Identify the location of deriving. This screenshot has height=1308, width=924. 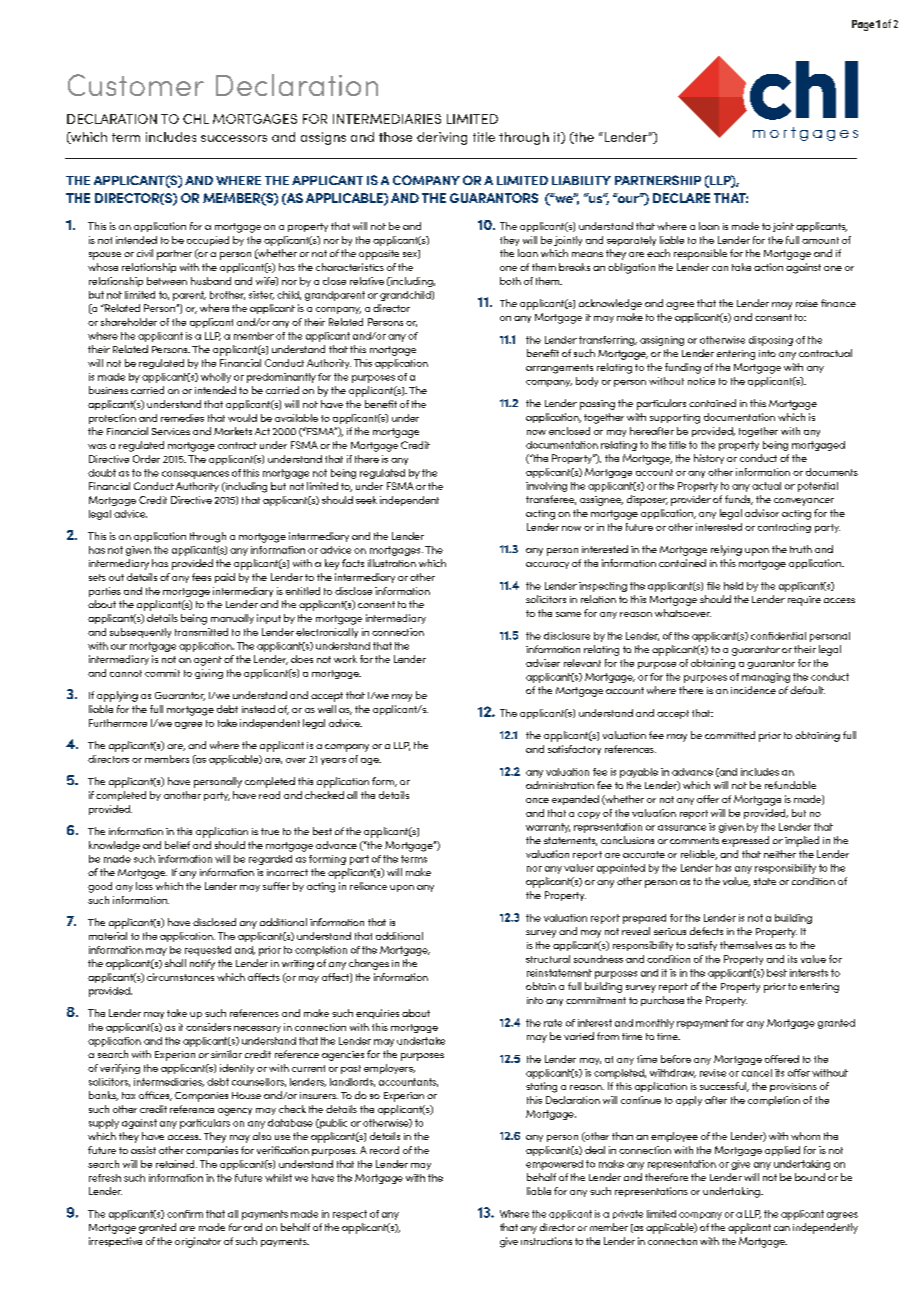
(442, 138).
